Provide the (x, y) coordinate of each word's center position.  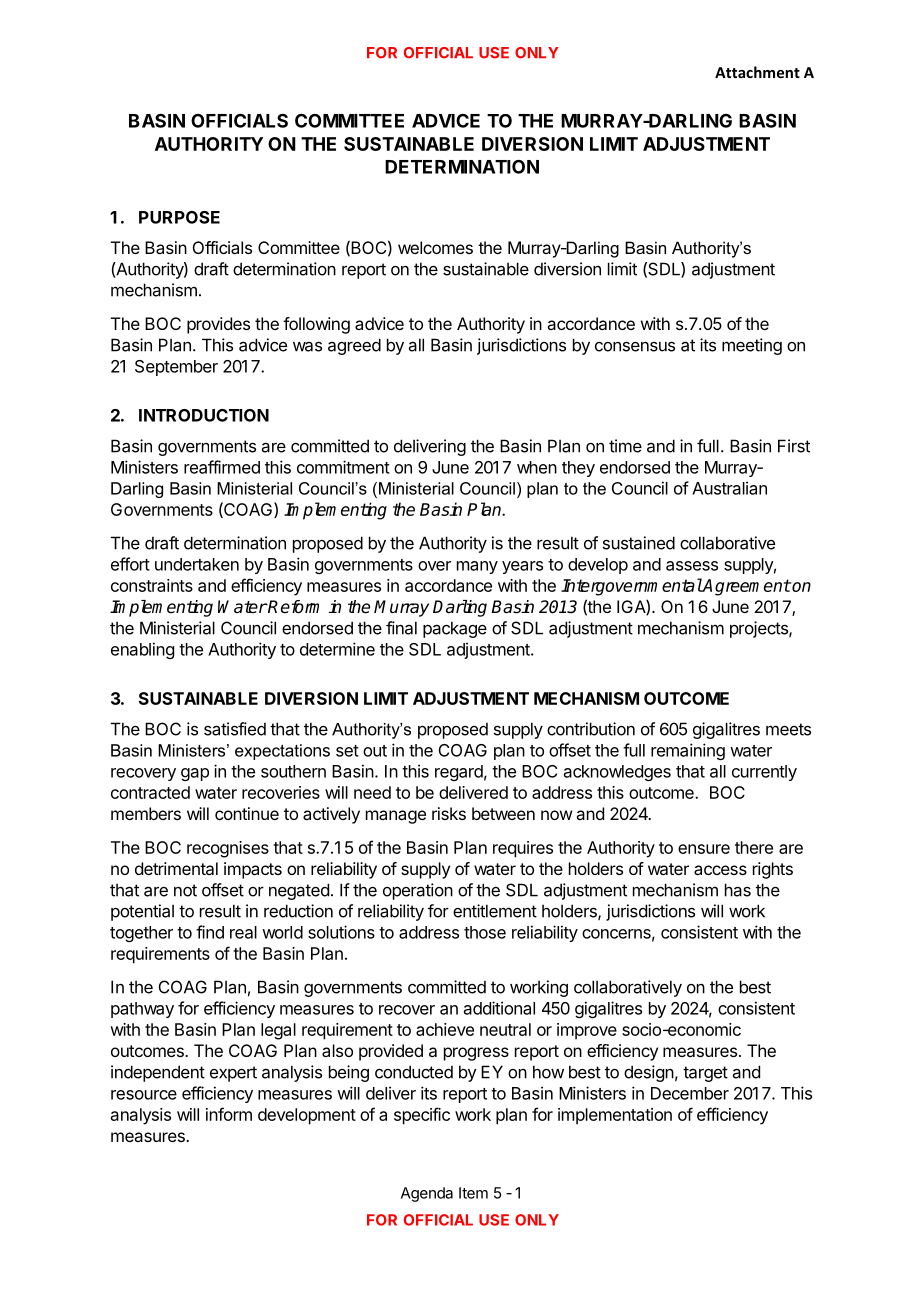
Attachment (757, 72)
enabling (142, 650)
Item (473, 1193)
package (455, 629)
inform (229, 1114)
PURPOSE (179, 217)
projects (760, 629)
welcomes (435, 247)
